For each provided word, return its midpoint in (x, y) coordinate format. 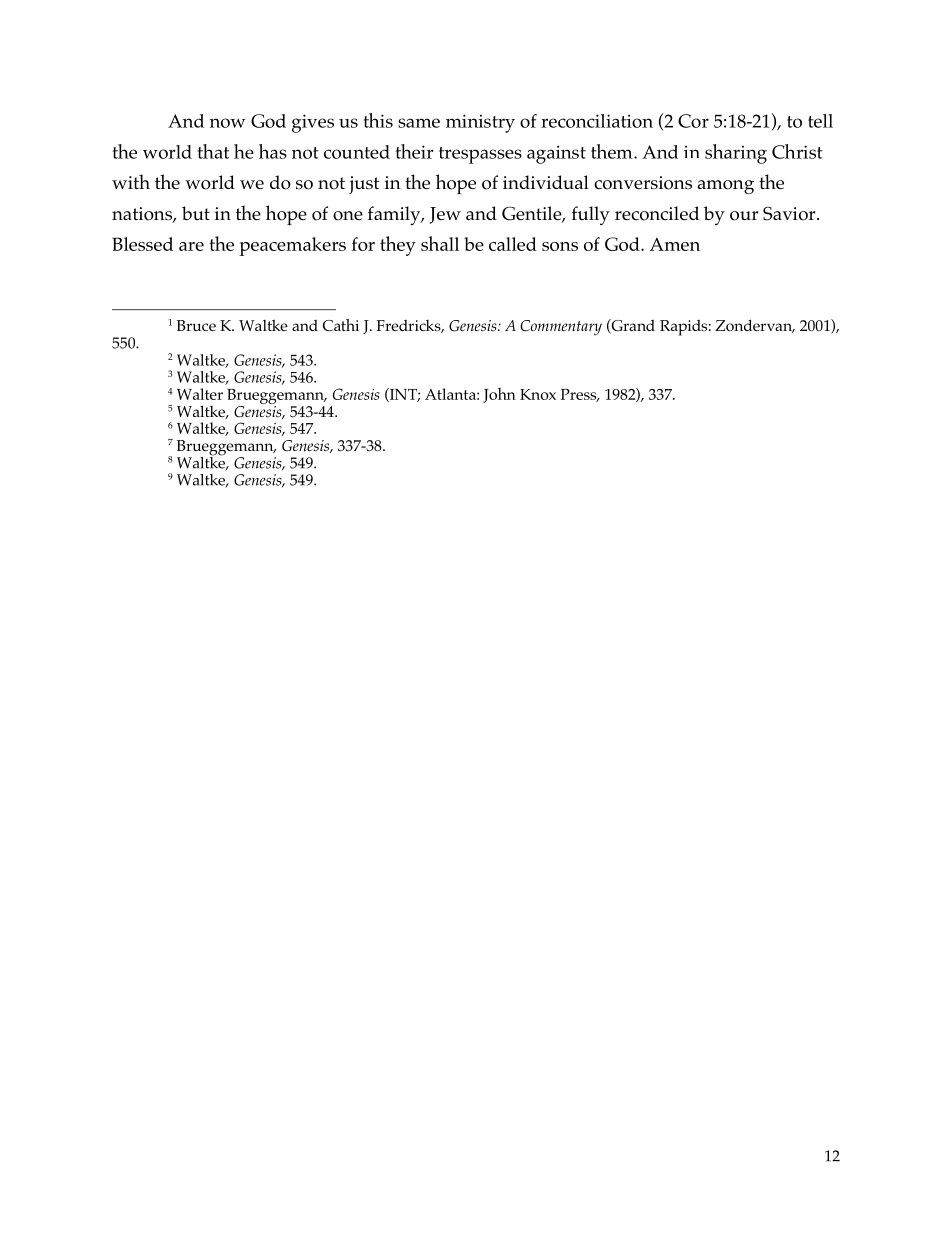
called (513, 244)
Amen (675, 244)
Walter (200, 394)
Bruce (196, 325)
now (227, 123)
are (191, 246)
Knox (538, 394)
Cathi (341, 325)
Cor (693, 121)
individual (546, 182)
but (196, 213)
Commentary (561, 328)
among (726, 187)
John (499, 395)
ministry (480, 123)
